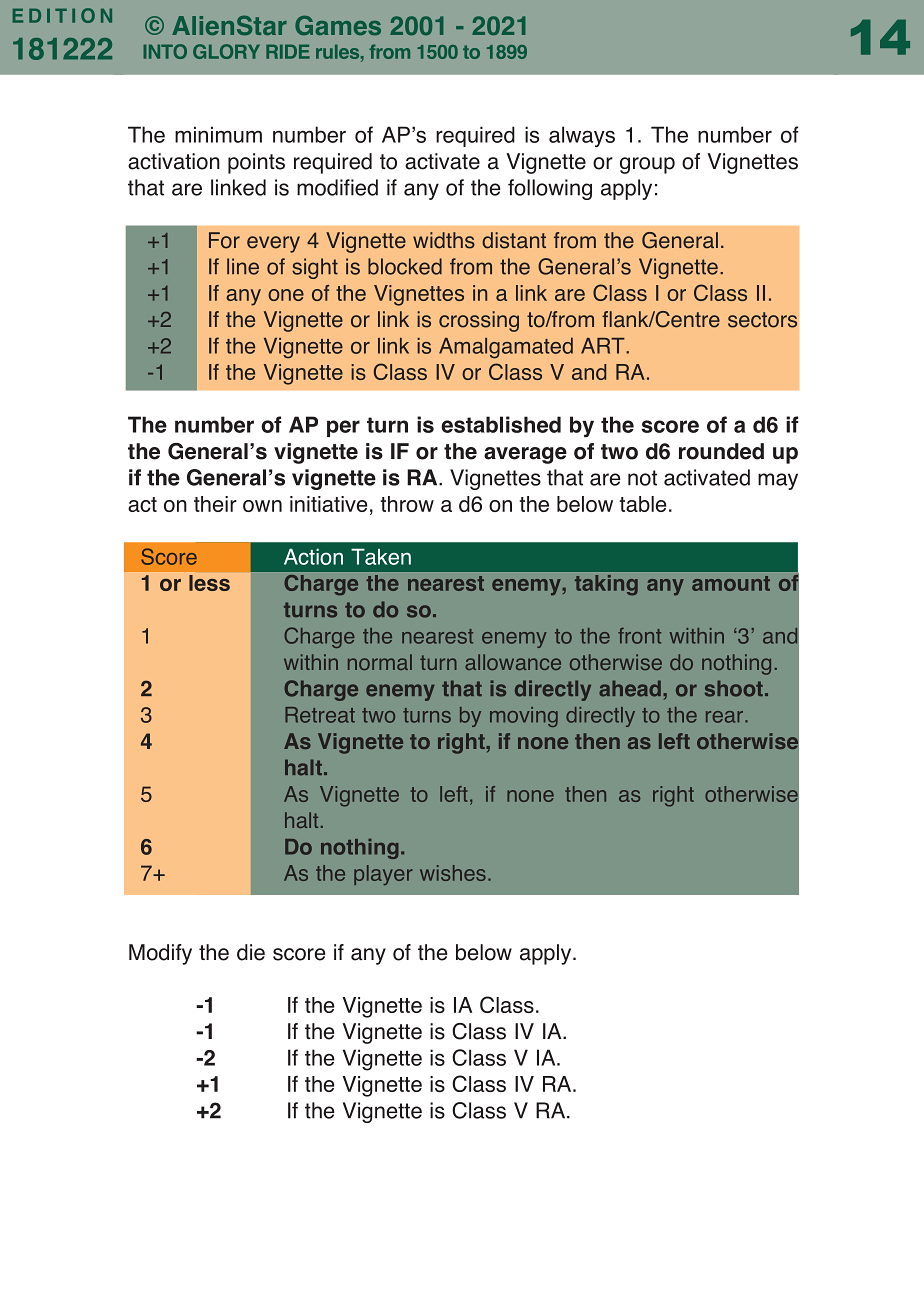 This screenshot has height=1308, width=924. I want to click on Games, so click(338, 25).
